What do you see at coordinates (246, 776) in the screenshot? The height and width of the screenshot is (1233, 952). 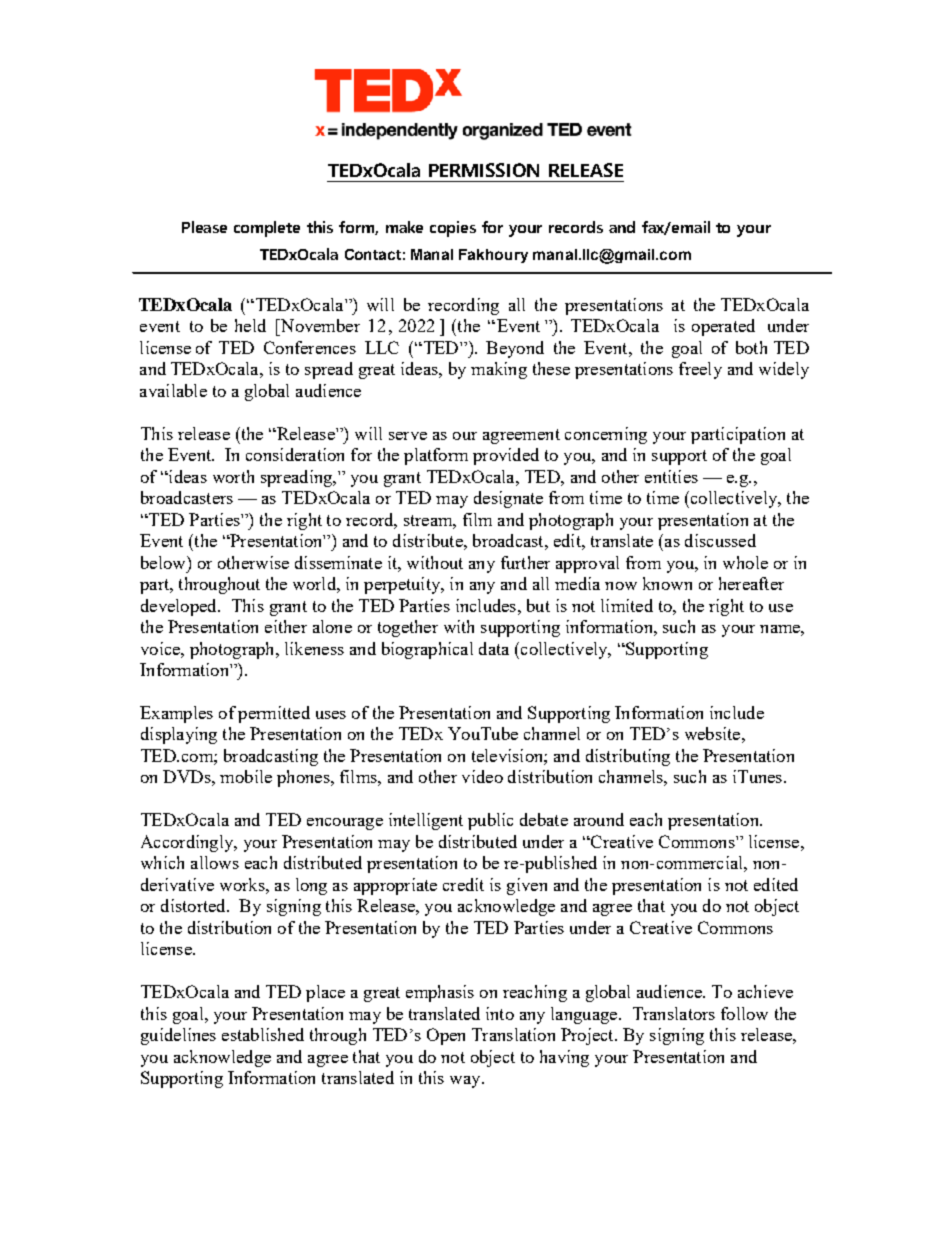 I see `mobile` at bounding box center [246, 776].
